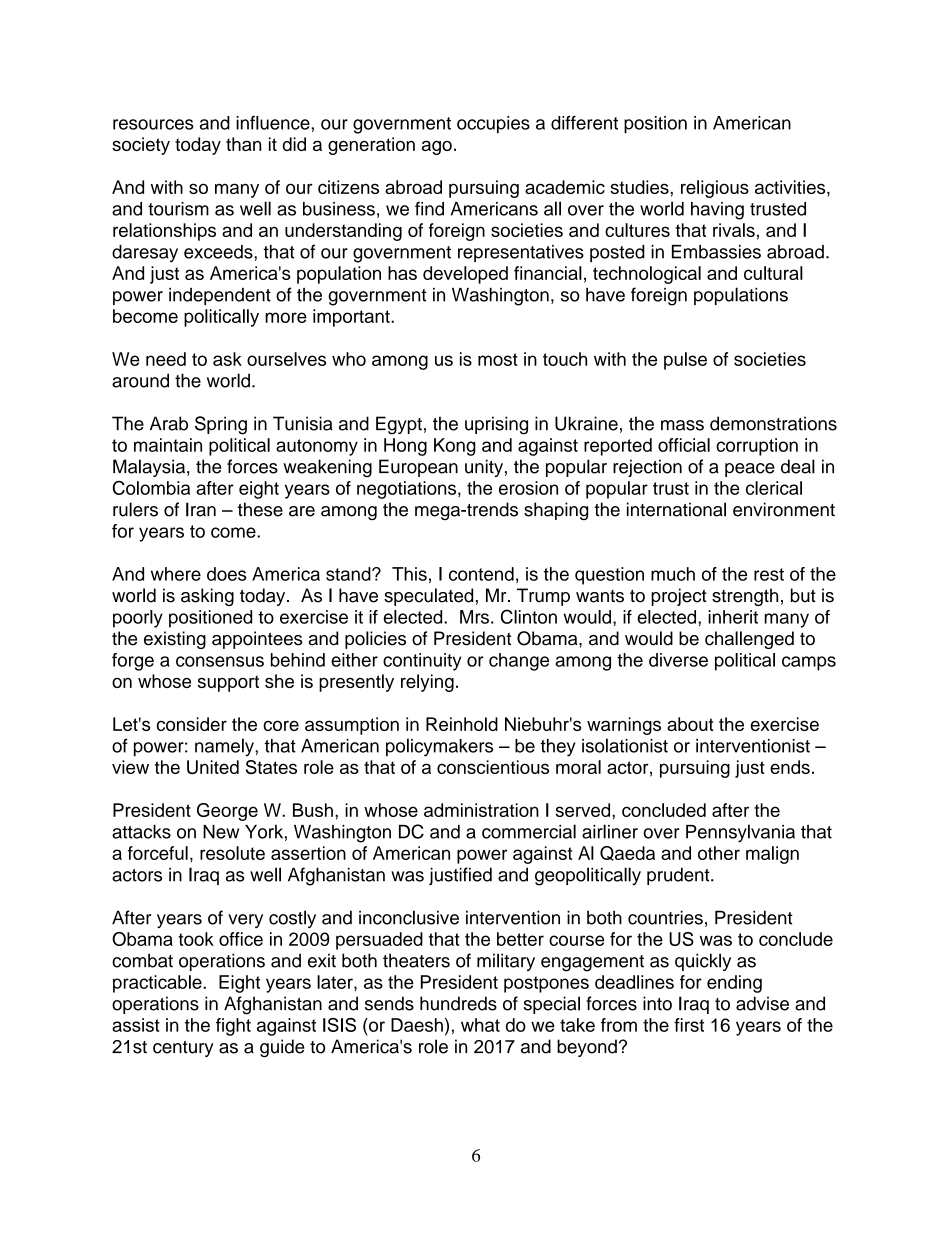  What do you see at coordinates (243, 144) in the image?
I see `than` at bounding box center [243, 144].
